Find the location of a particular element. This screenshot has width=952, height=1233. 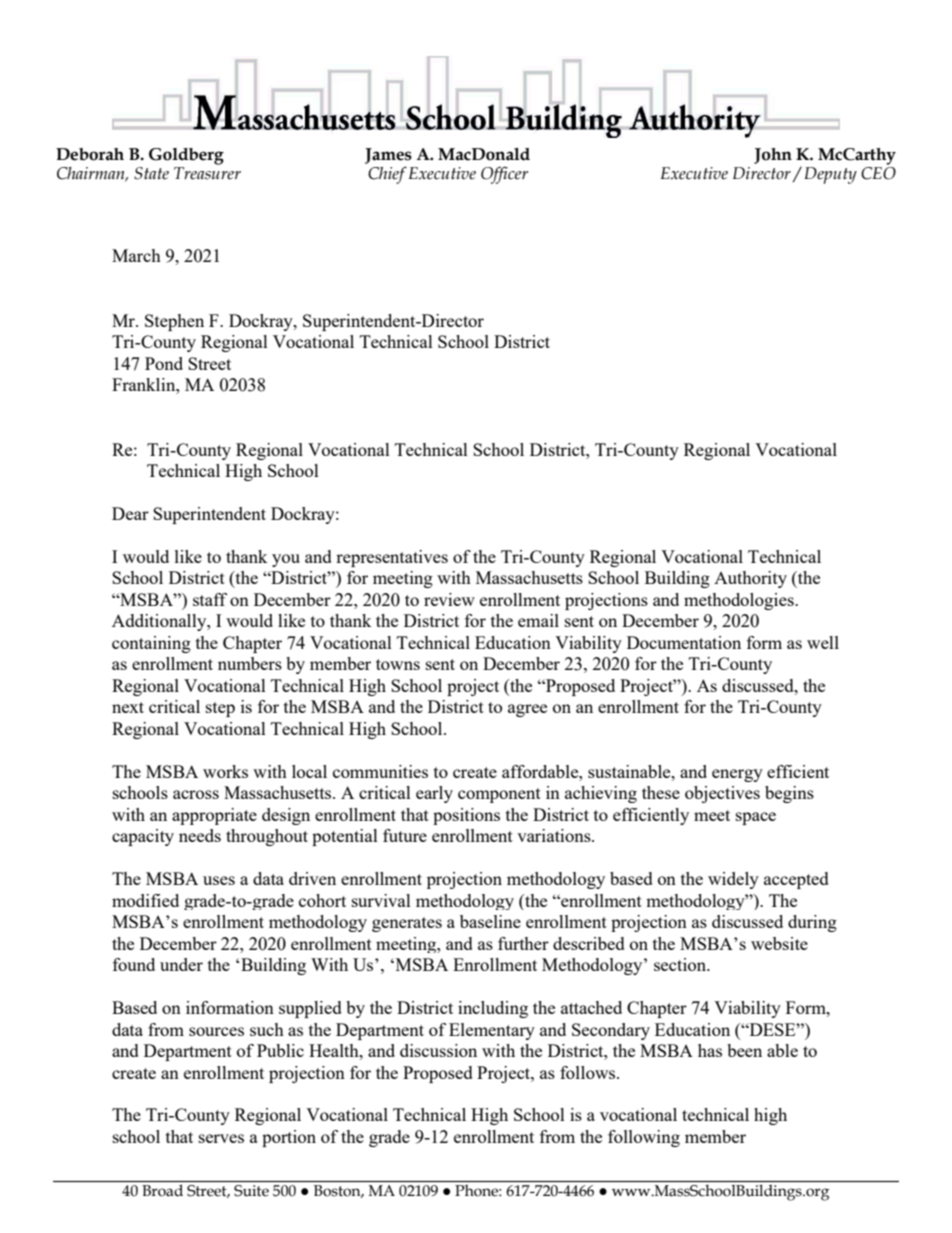

Treasurer is located at coordinates (207, 173).
